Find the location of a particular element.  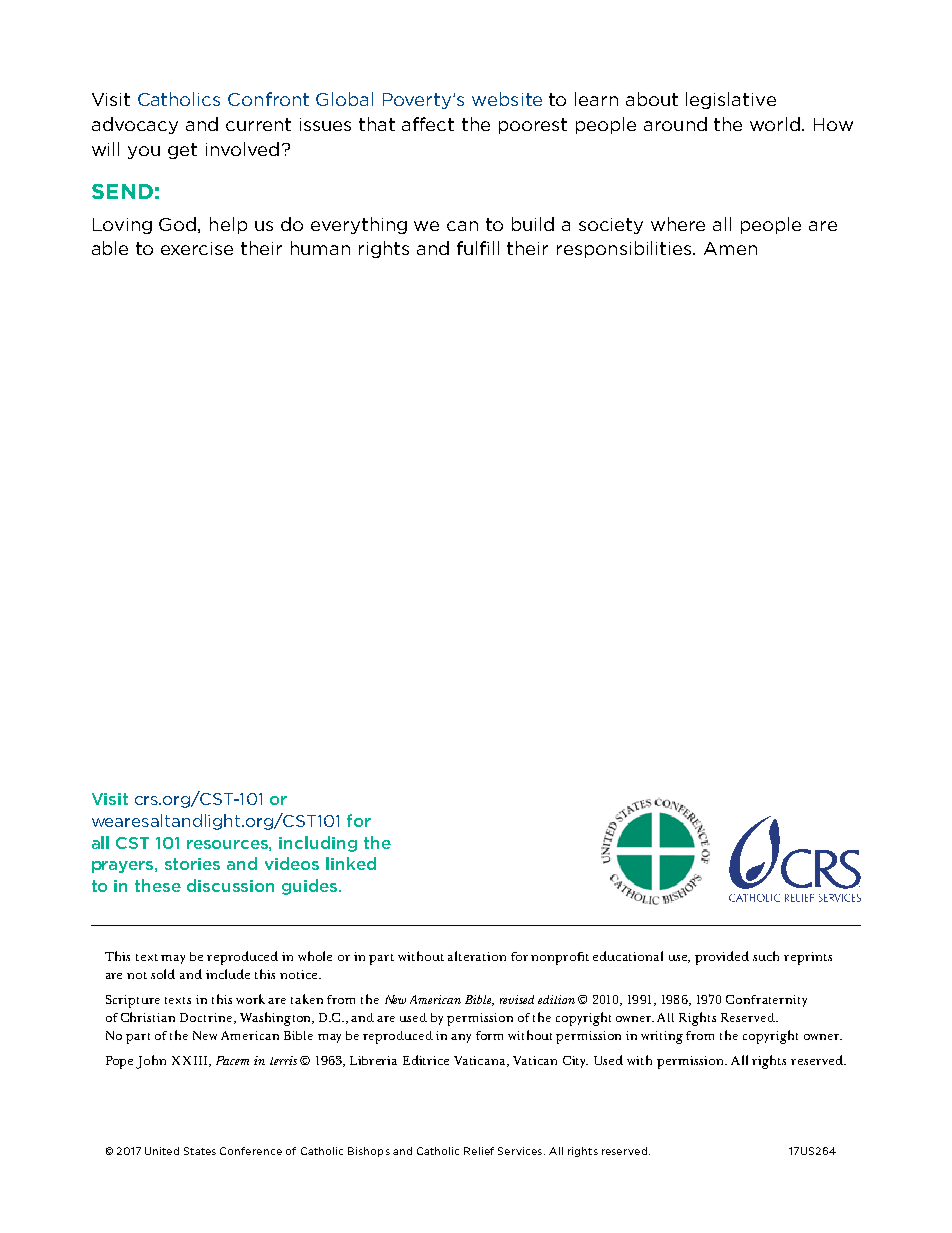

get is located at coordinates (182, 151).
